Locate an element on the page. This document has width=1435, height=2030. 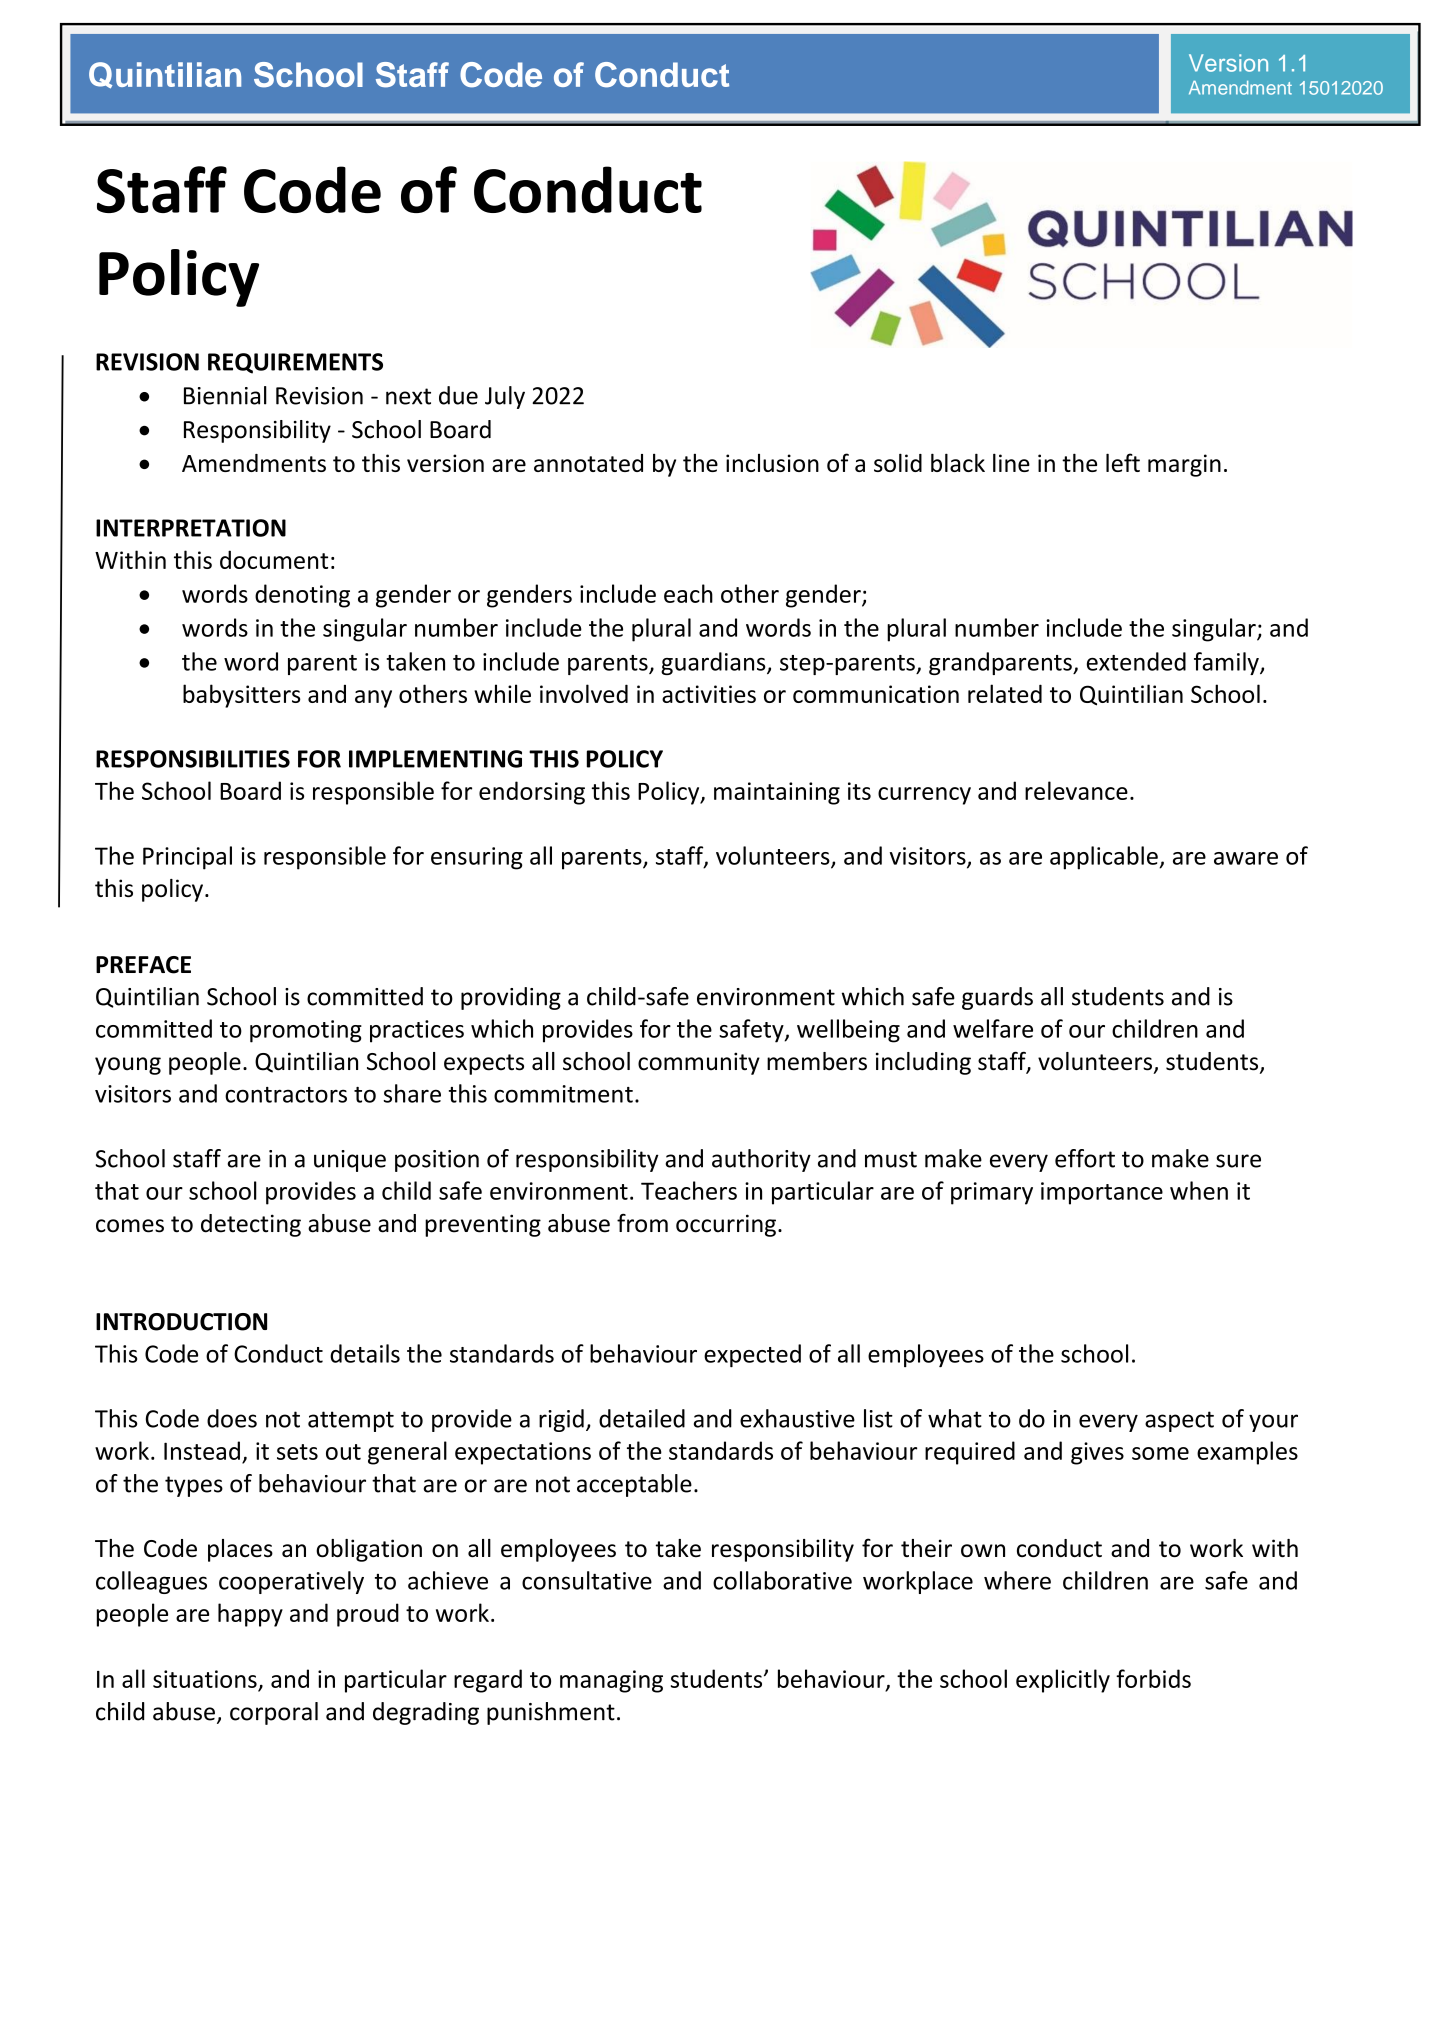
babysitters is located at coordinates (242, 696).
